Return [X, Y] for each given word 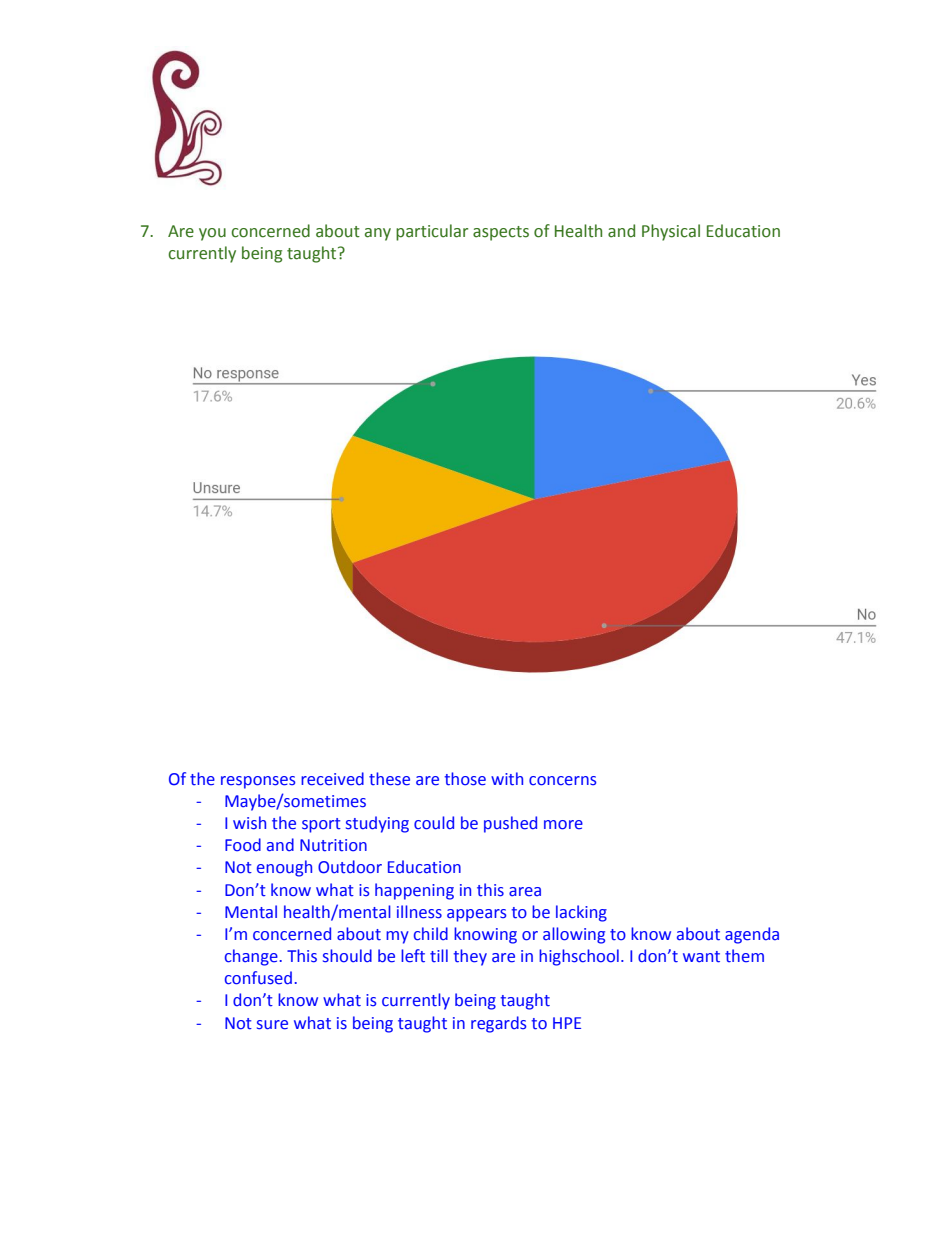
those [465, 779]
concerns [562, 781]
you [212, 234]
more [563, 825]
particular [432, 232]
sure [272, 1025]
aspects [501, 233]
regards [498, 1024]
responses [258, 782]
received [332, 779]
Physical [671, 232]
